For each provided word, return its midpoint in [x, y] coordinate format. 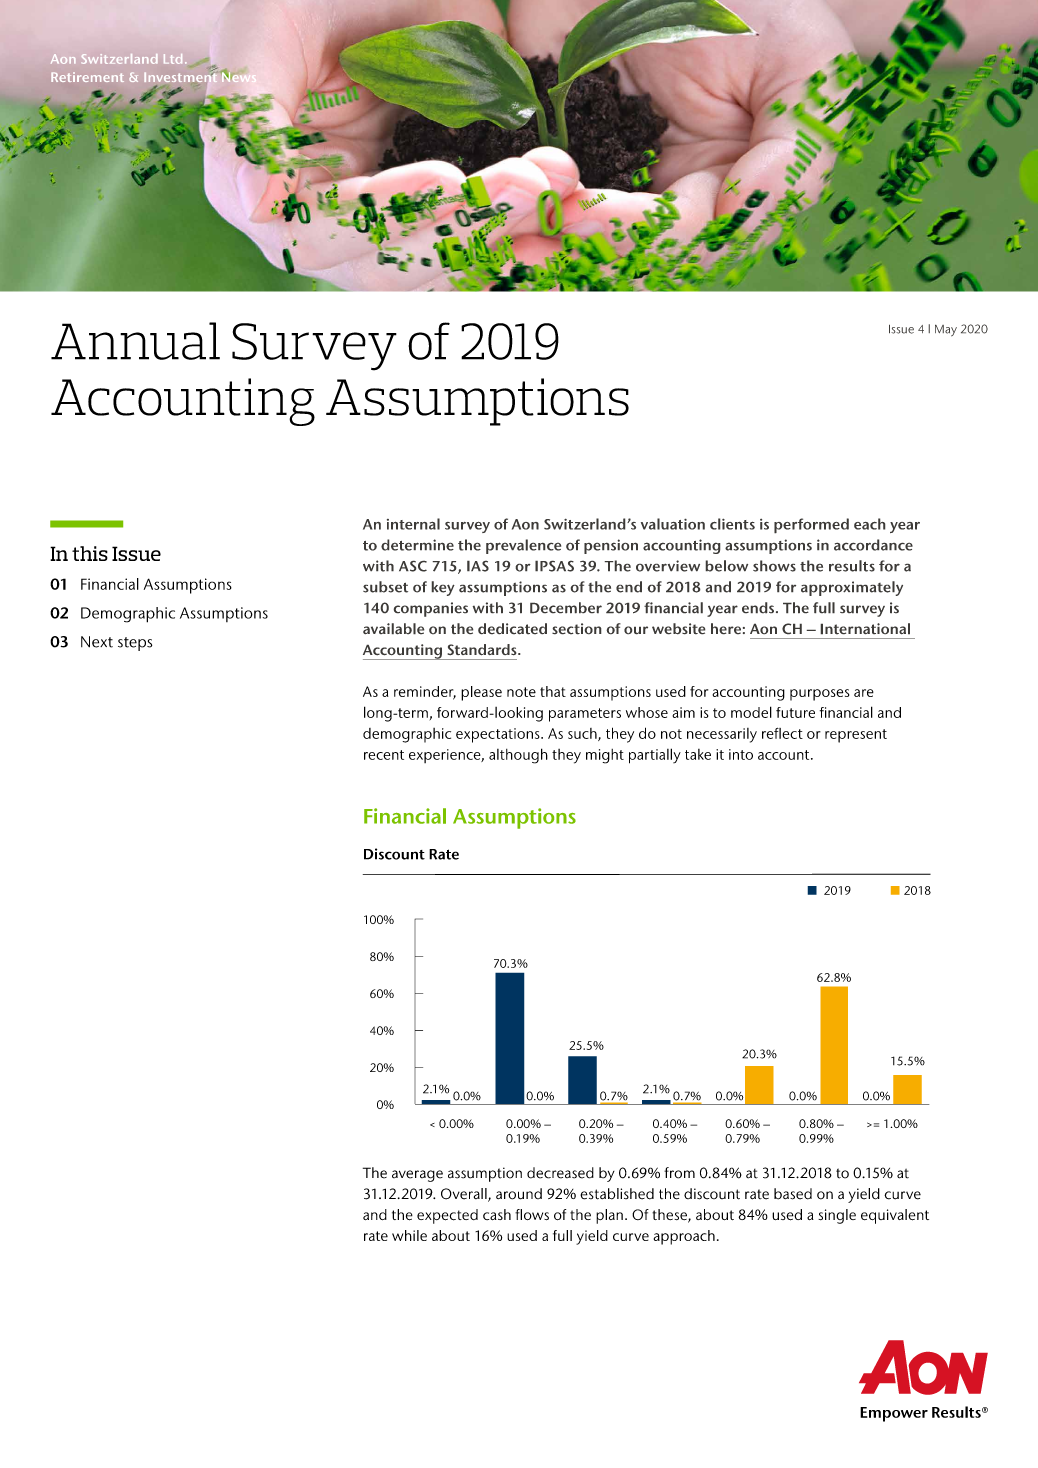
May [946, 330]
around [519, 1194]
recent [384, 755]
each [870, 524]
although [518, 756]
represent [856, 736]
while [409, 1235]
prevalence [523, 546]
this [90, 553]
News [238, 76]
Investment [180, 76]
